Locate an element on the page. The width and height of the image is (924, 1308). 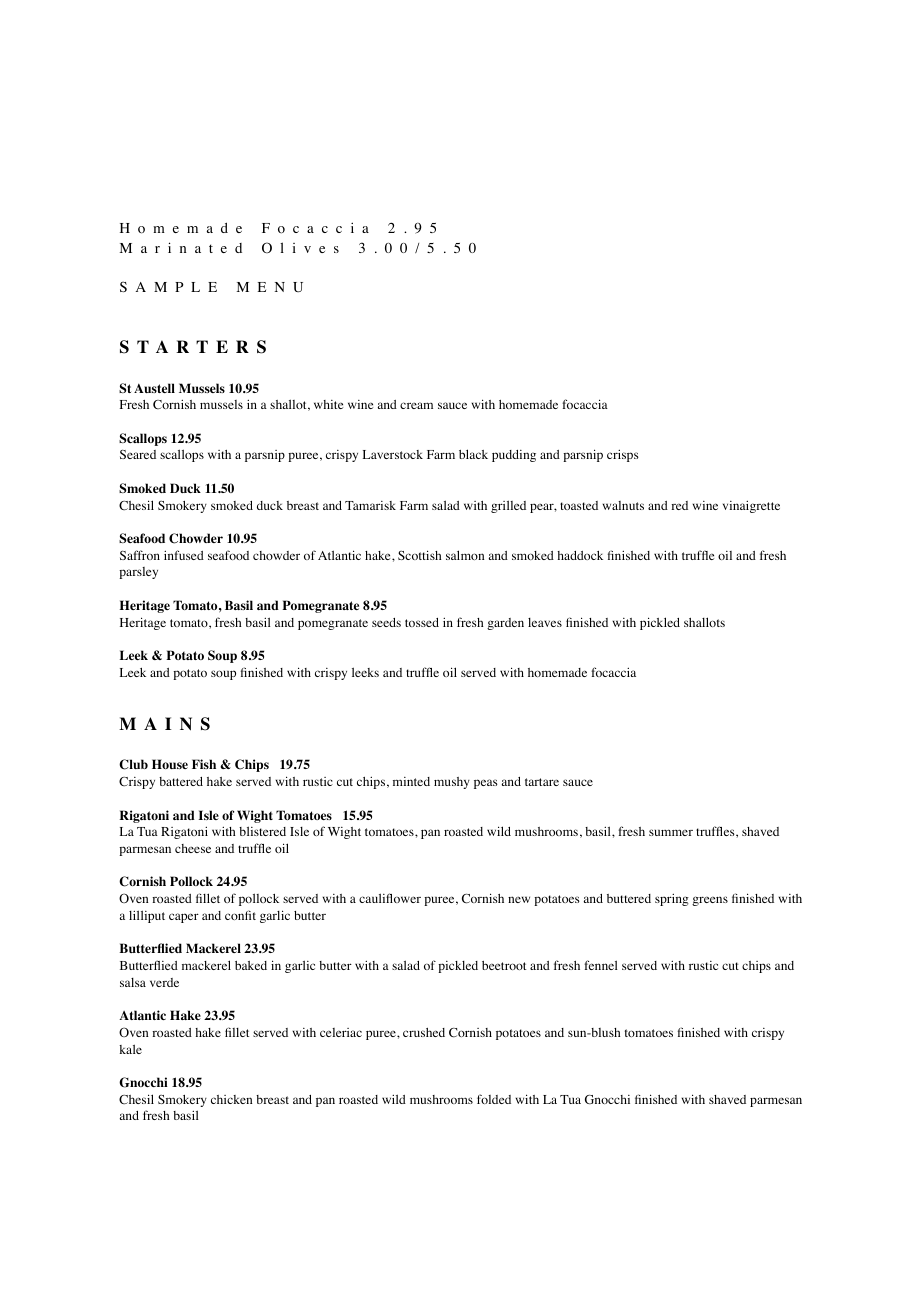
chicken is located at coordinates (231, 1099).
